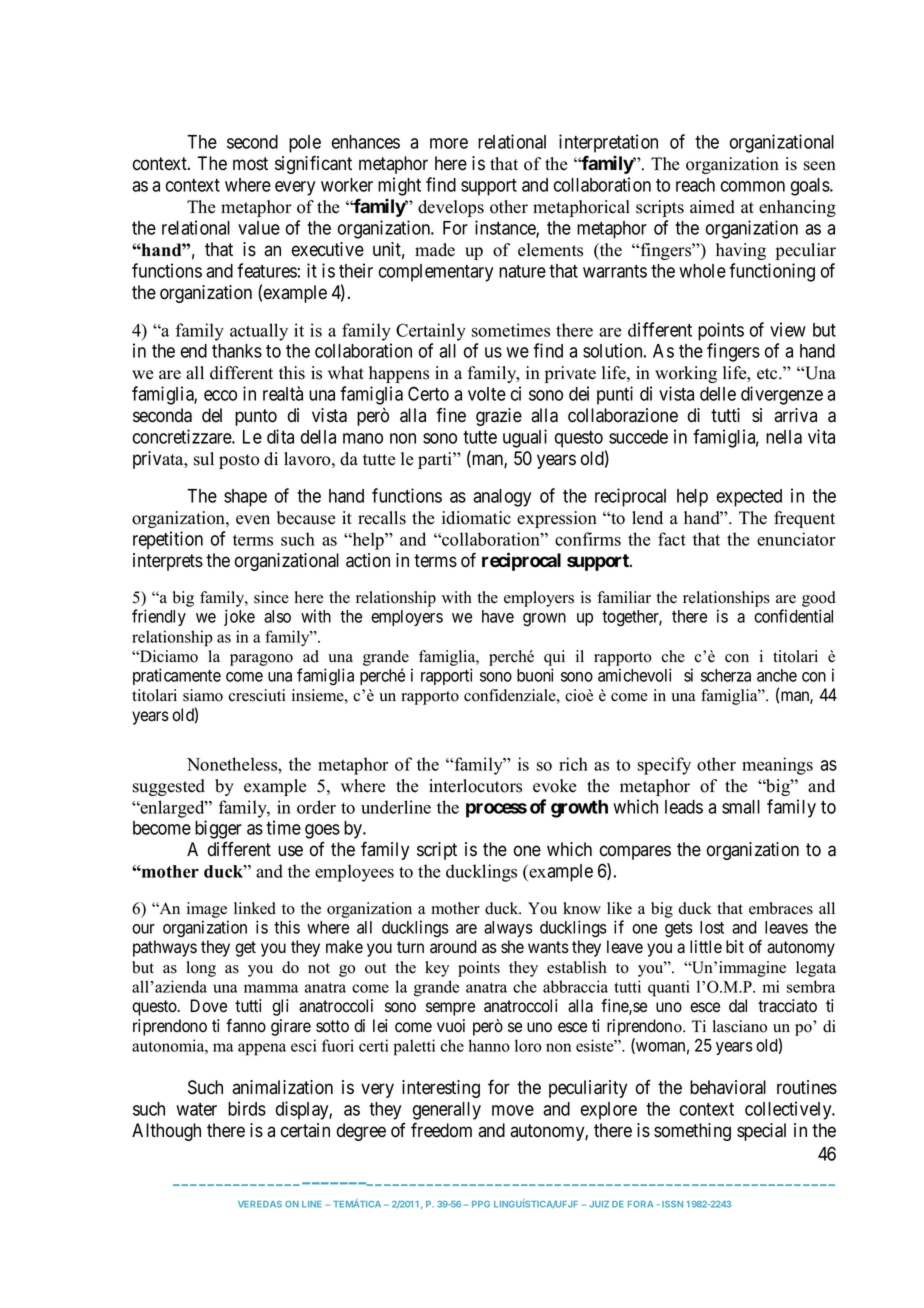 The image size is (924, 1308). I want to click on common, so click(753, 186).
